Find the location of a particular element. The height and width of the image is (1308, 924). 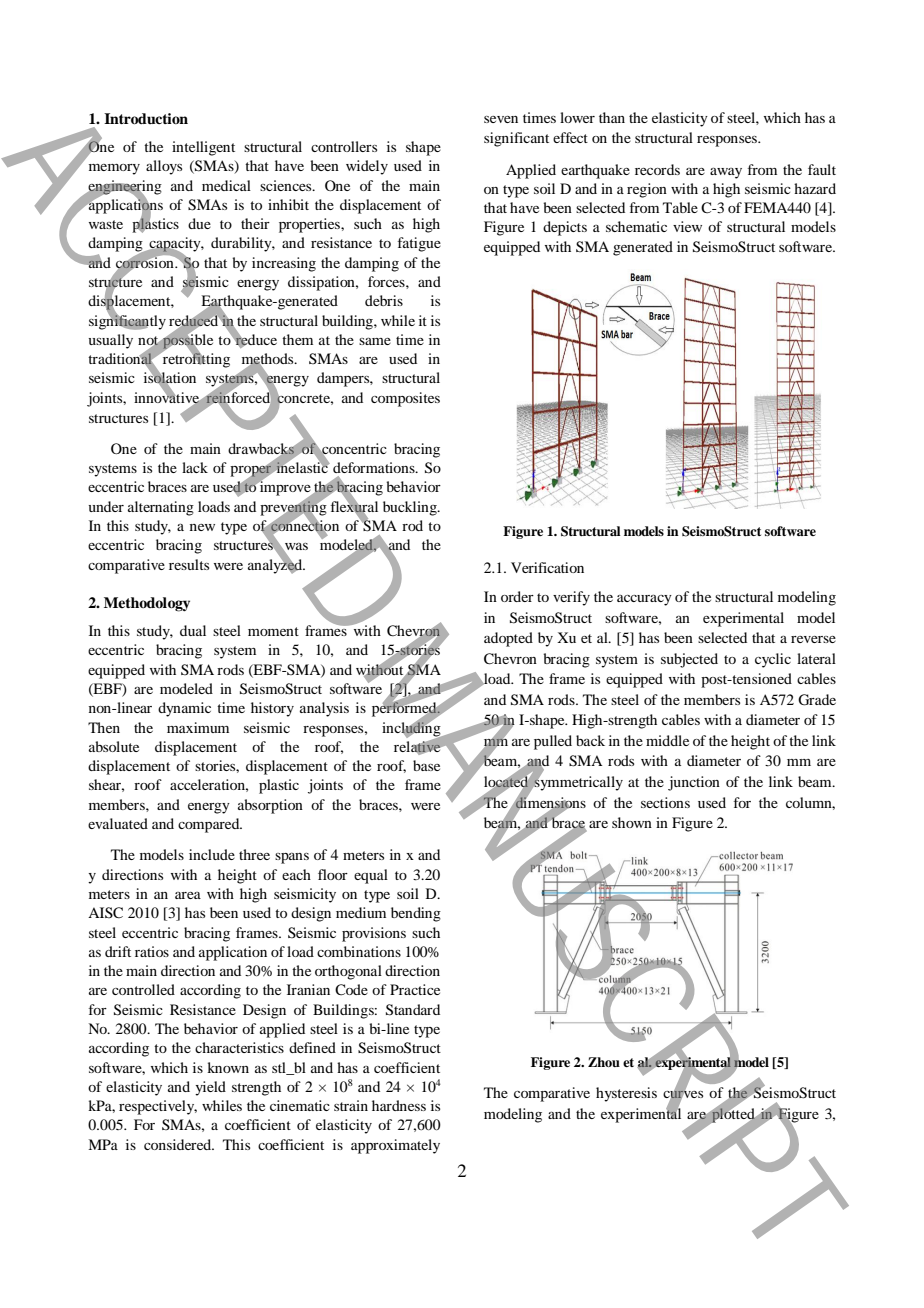

intelligent is located at coordinates (203, 148).
